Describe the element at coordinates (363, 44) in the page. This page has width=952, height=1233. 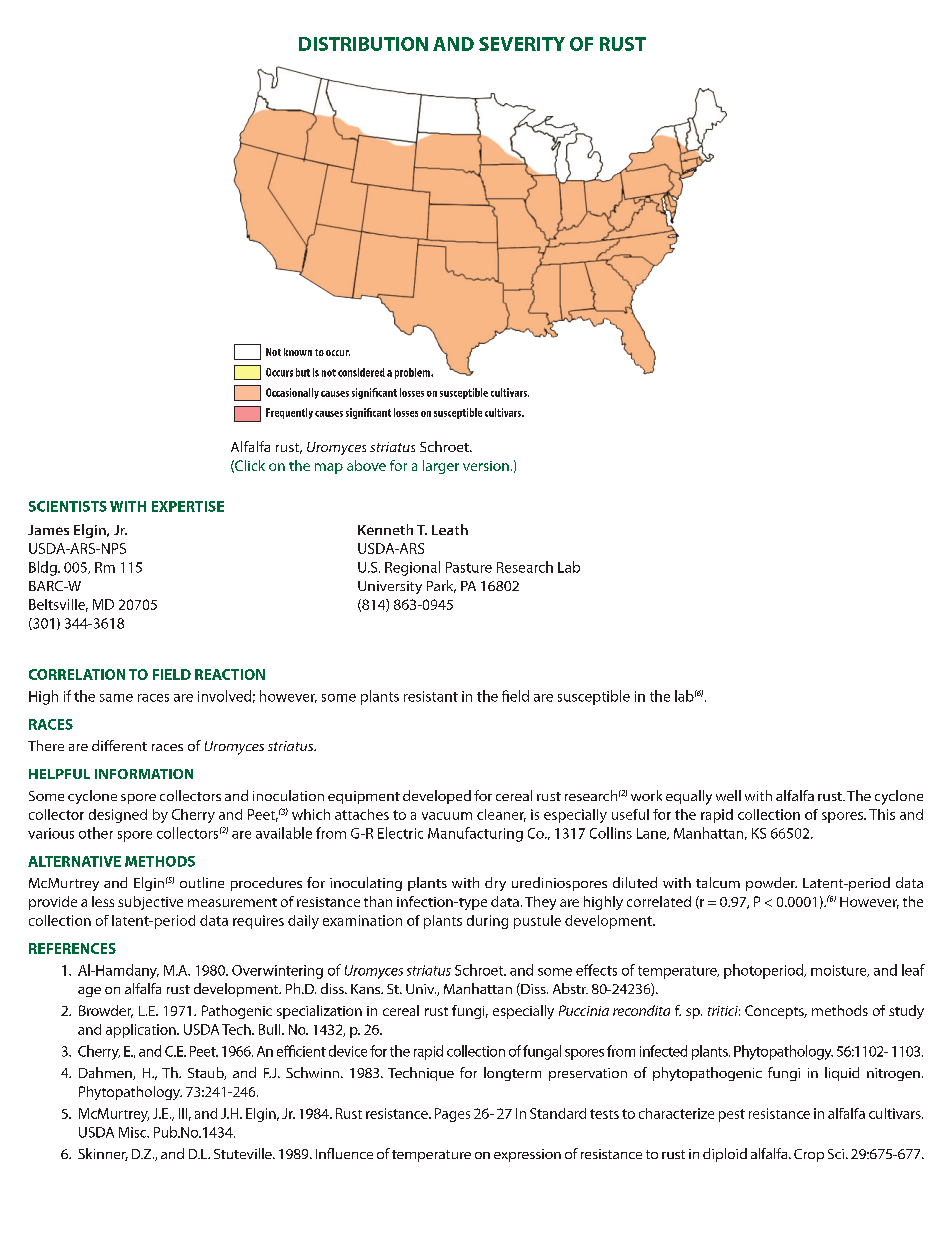
I see `DISTRIBUTION` at that location.
